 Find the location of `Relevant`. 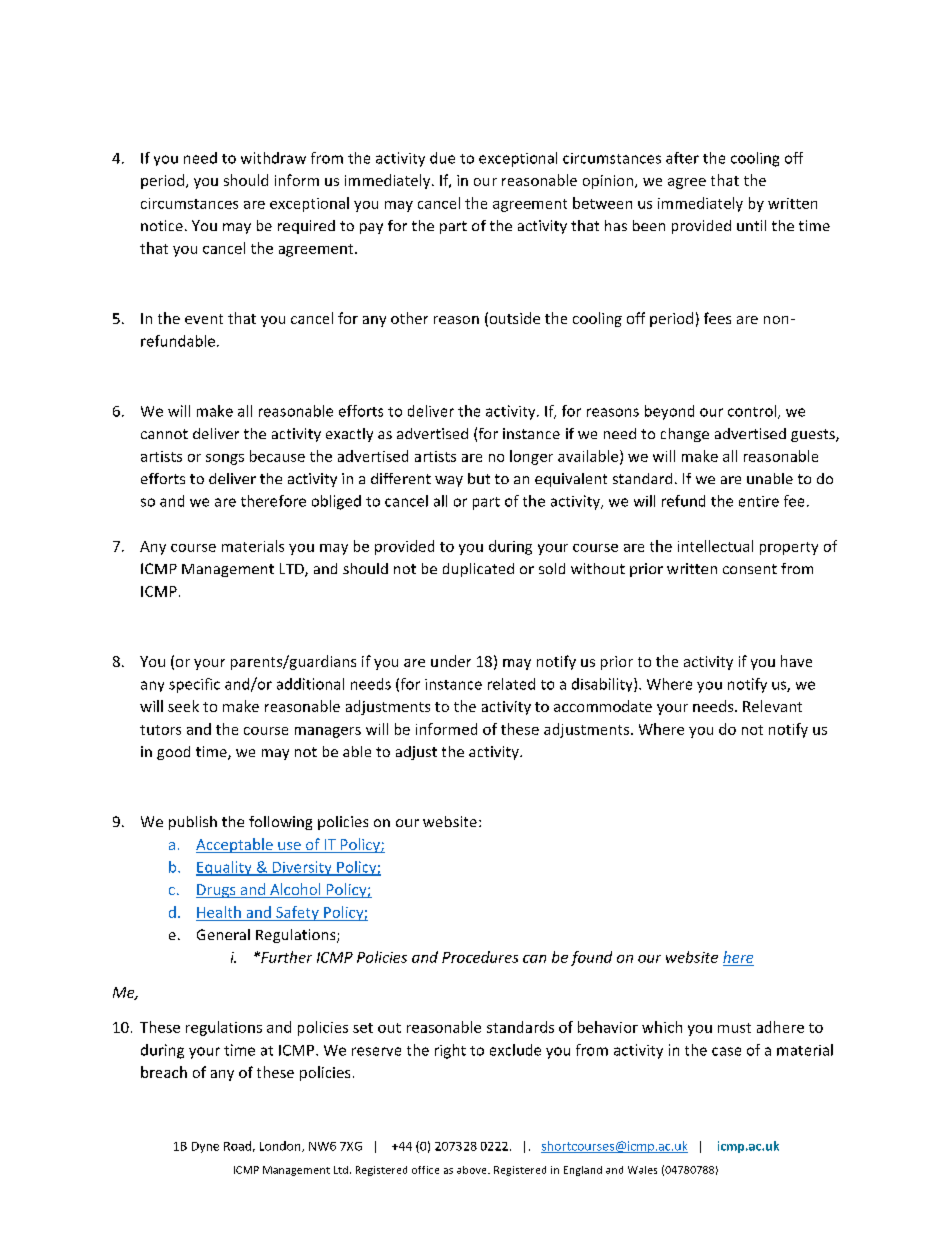

Relevant is located at coordinates (772, 706).
